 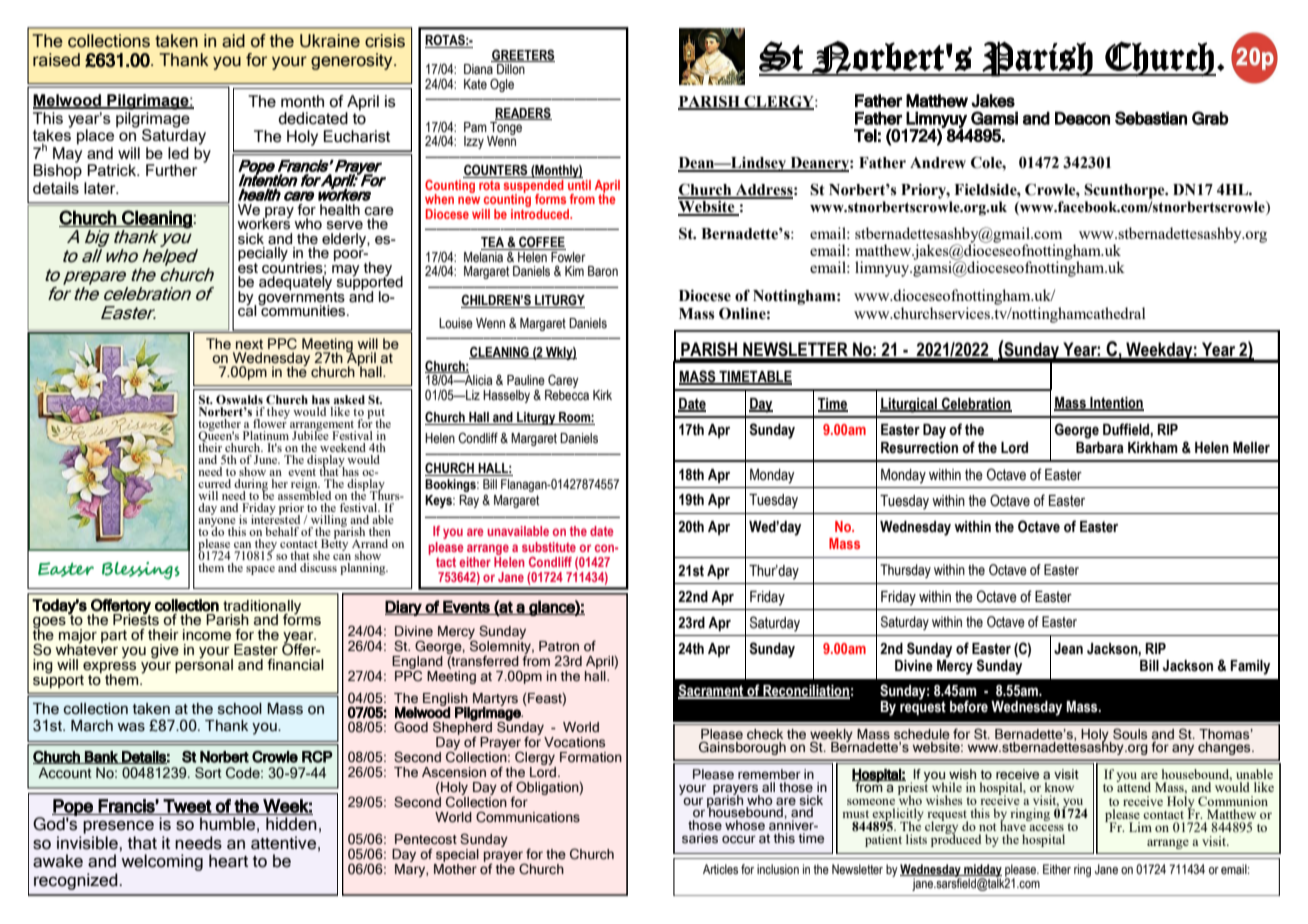 I want to click on Rebecca, so click(x=567, y=394).
